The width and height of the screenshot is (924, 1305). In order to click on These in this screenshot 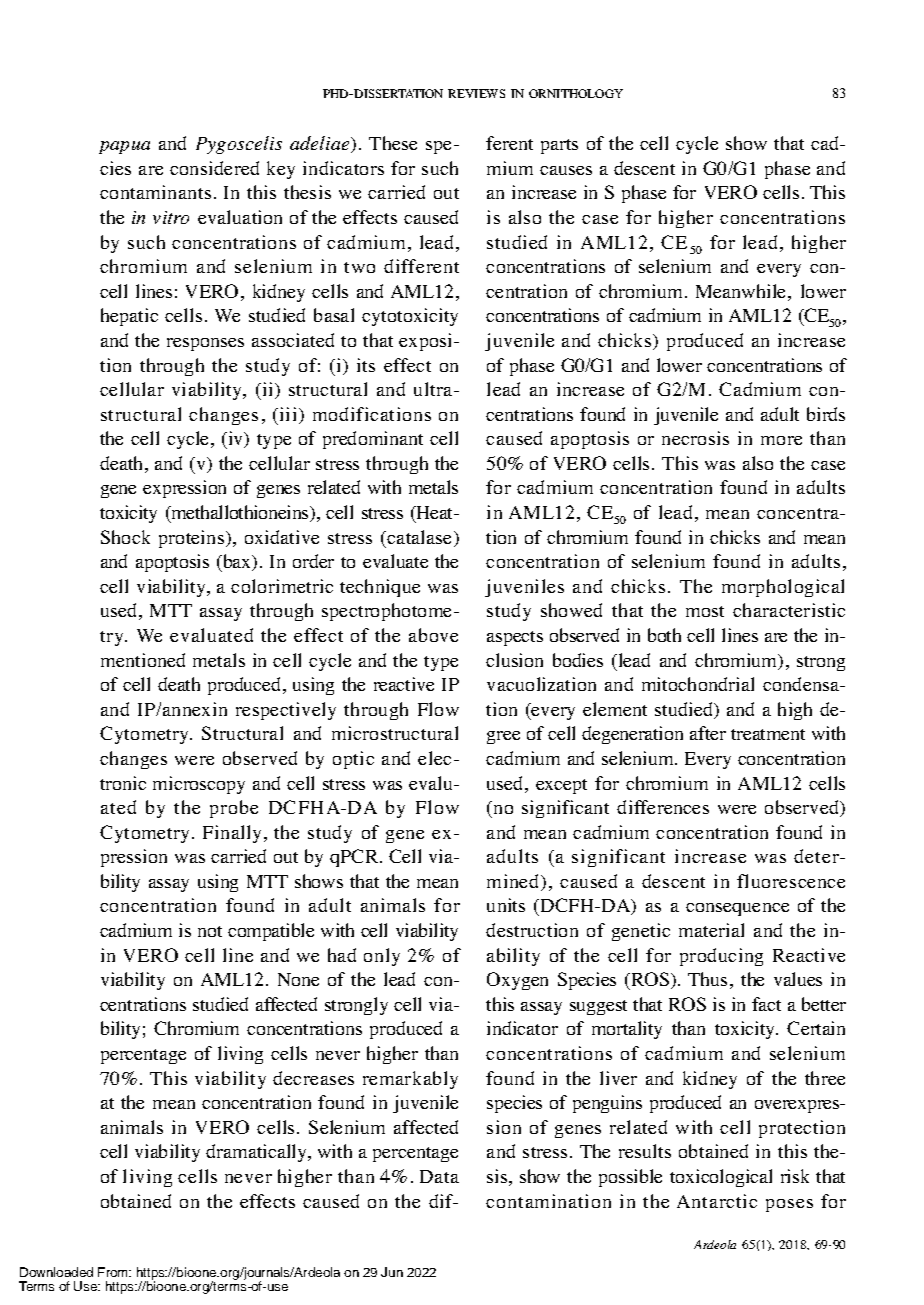, I will do `click(393, 143)`.
